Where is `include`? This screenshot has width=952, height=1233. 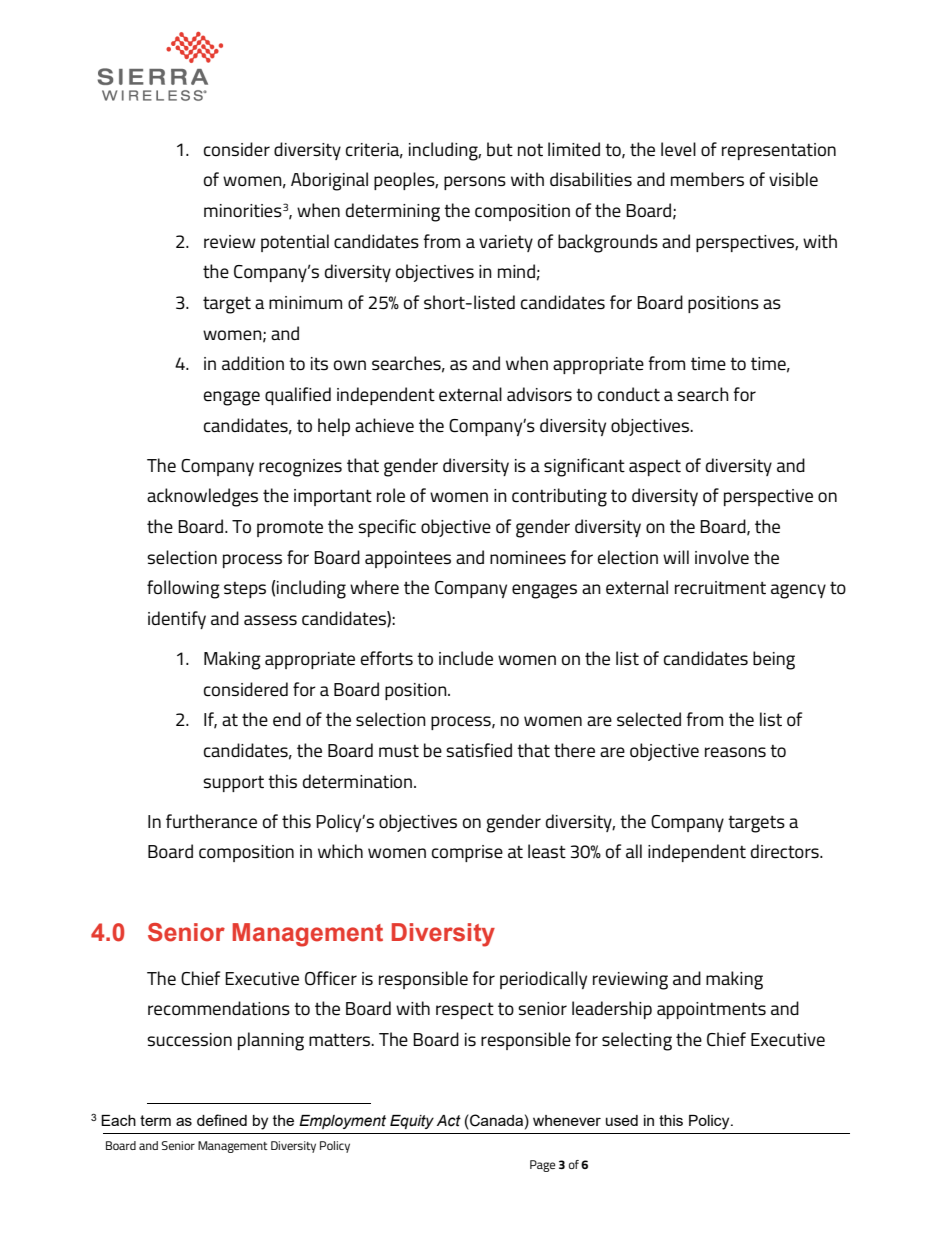
include is located at coordinates (466, 658).
